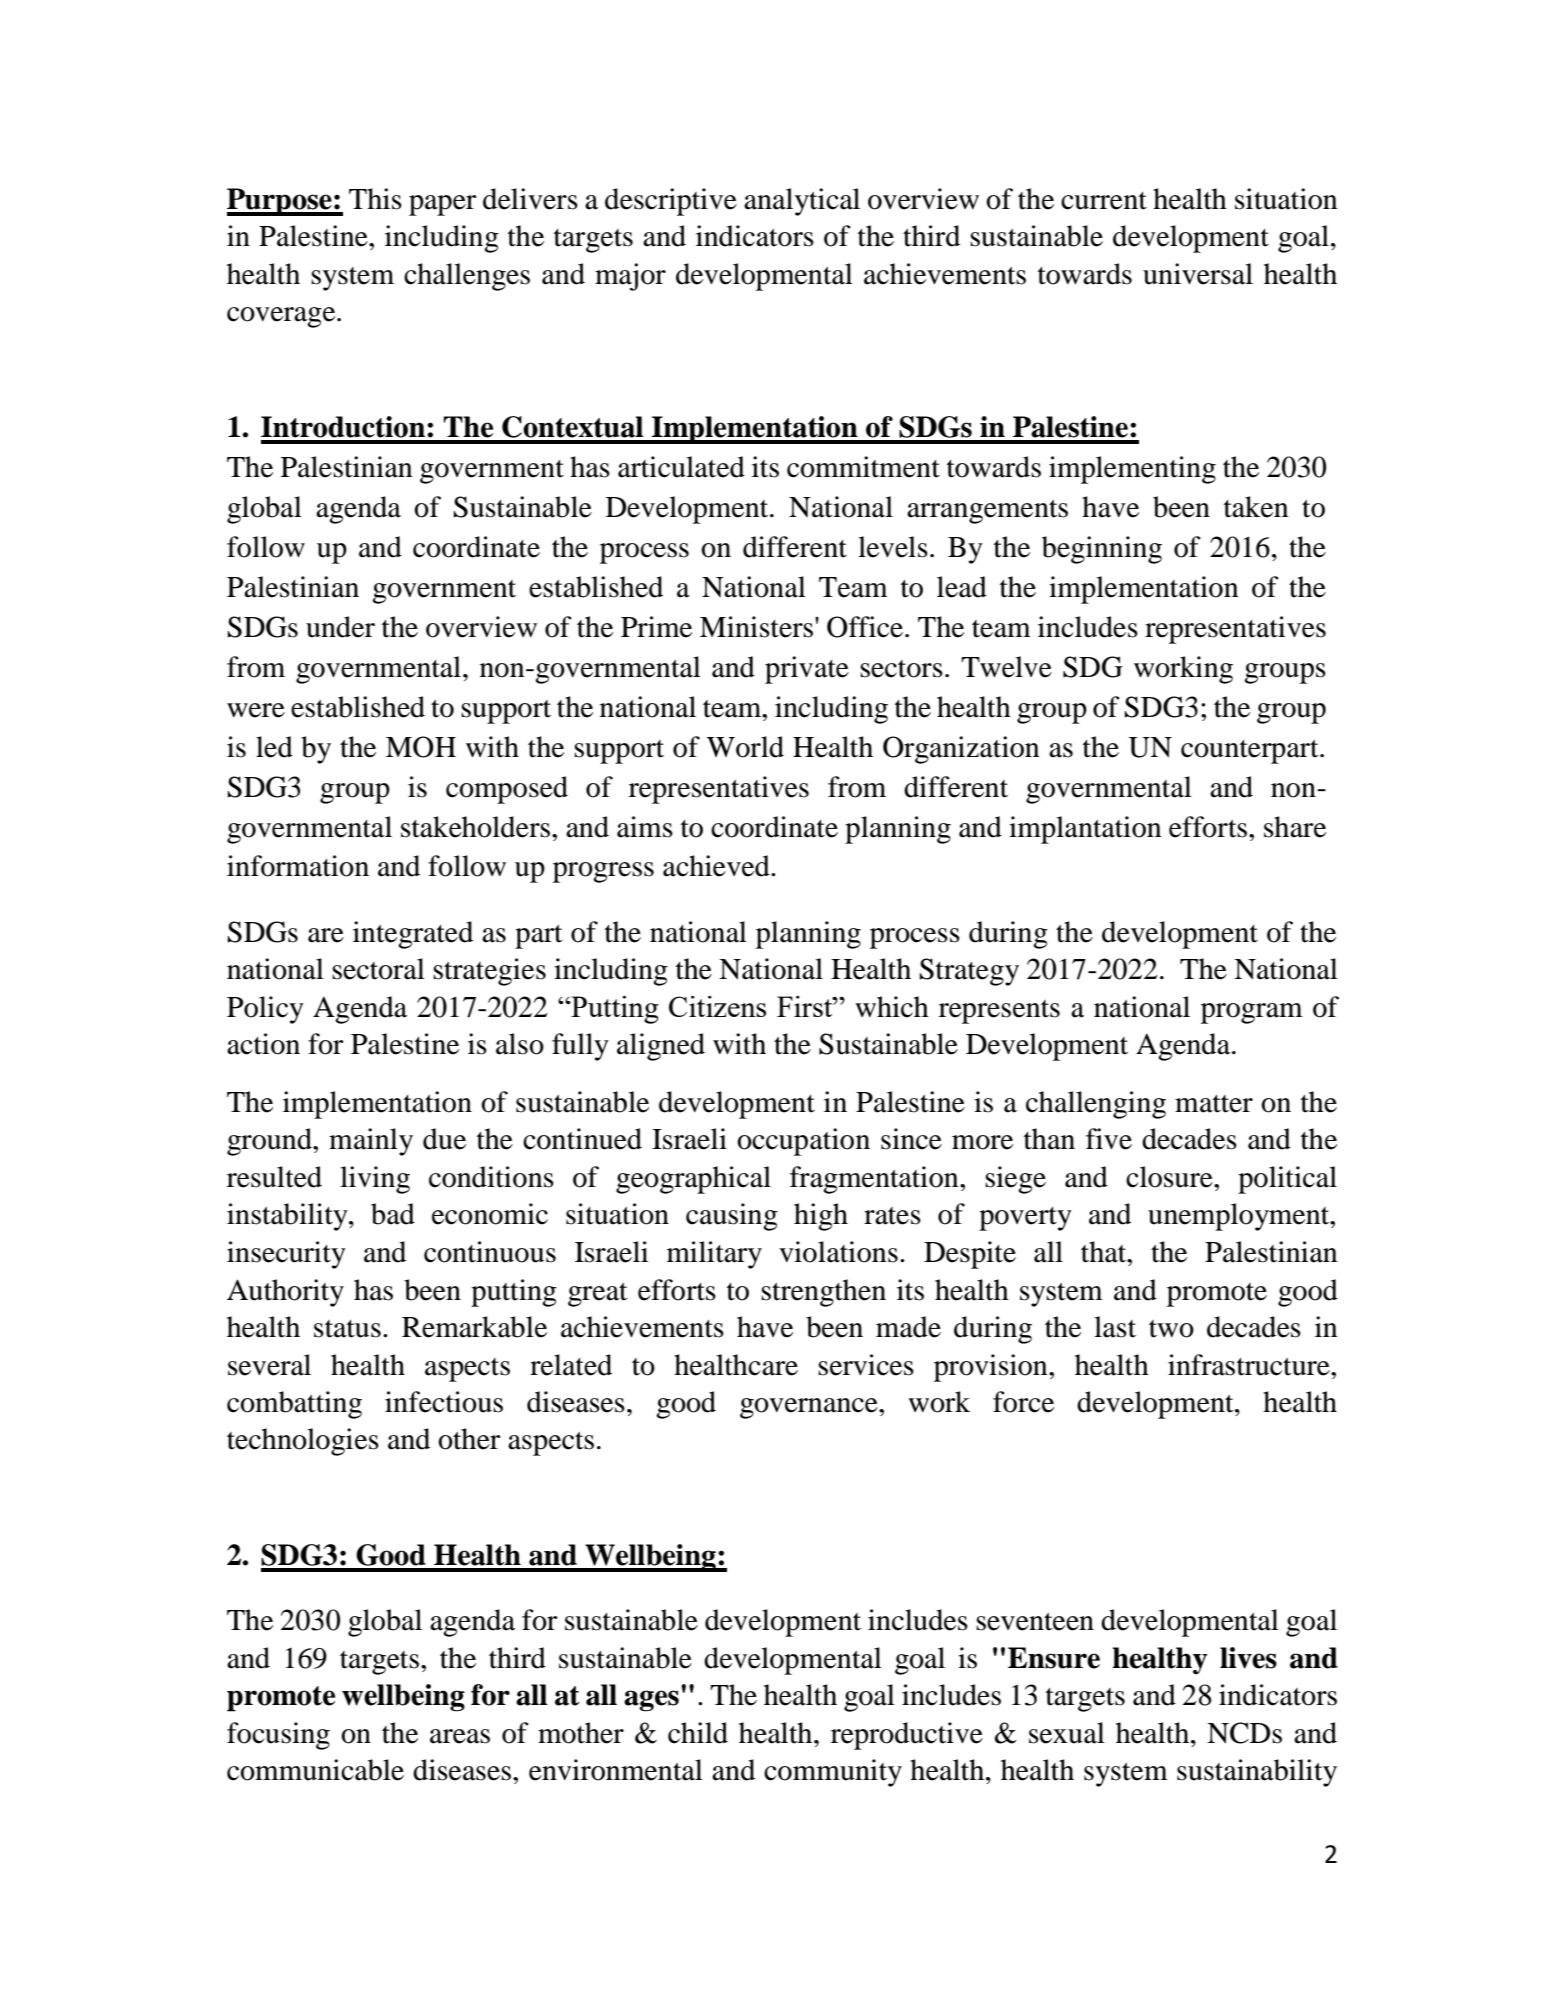 Image resolution: width=1542 pixels, height=1995 pixels. What do you see at coordinates (460, 1736) in the screenshot?
I see `areas` at bounding box center [460, 1736].
